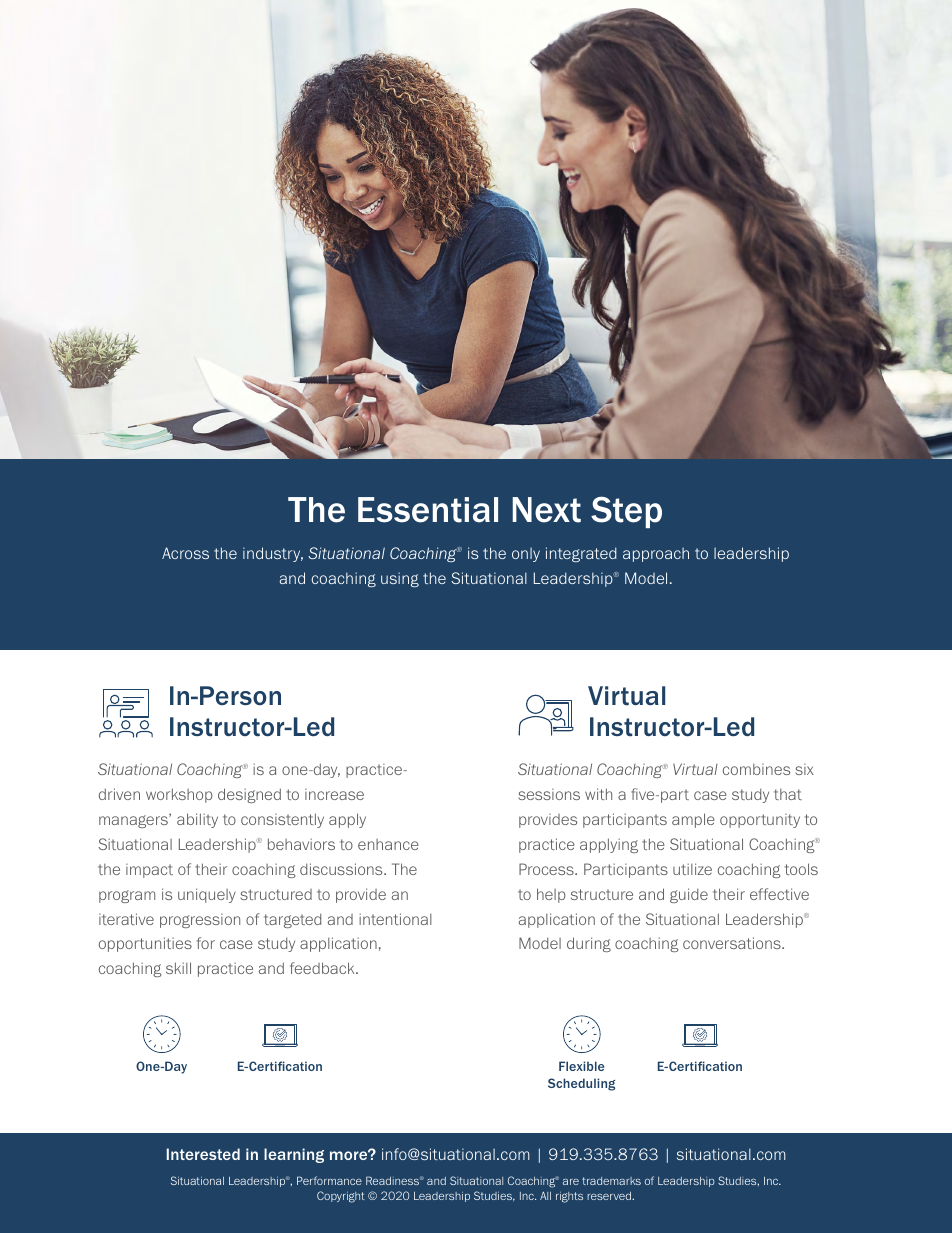 The height and width of the screenshot is (1233, 952). I want to click on progression, so click(200, 921).
